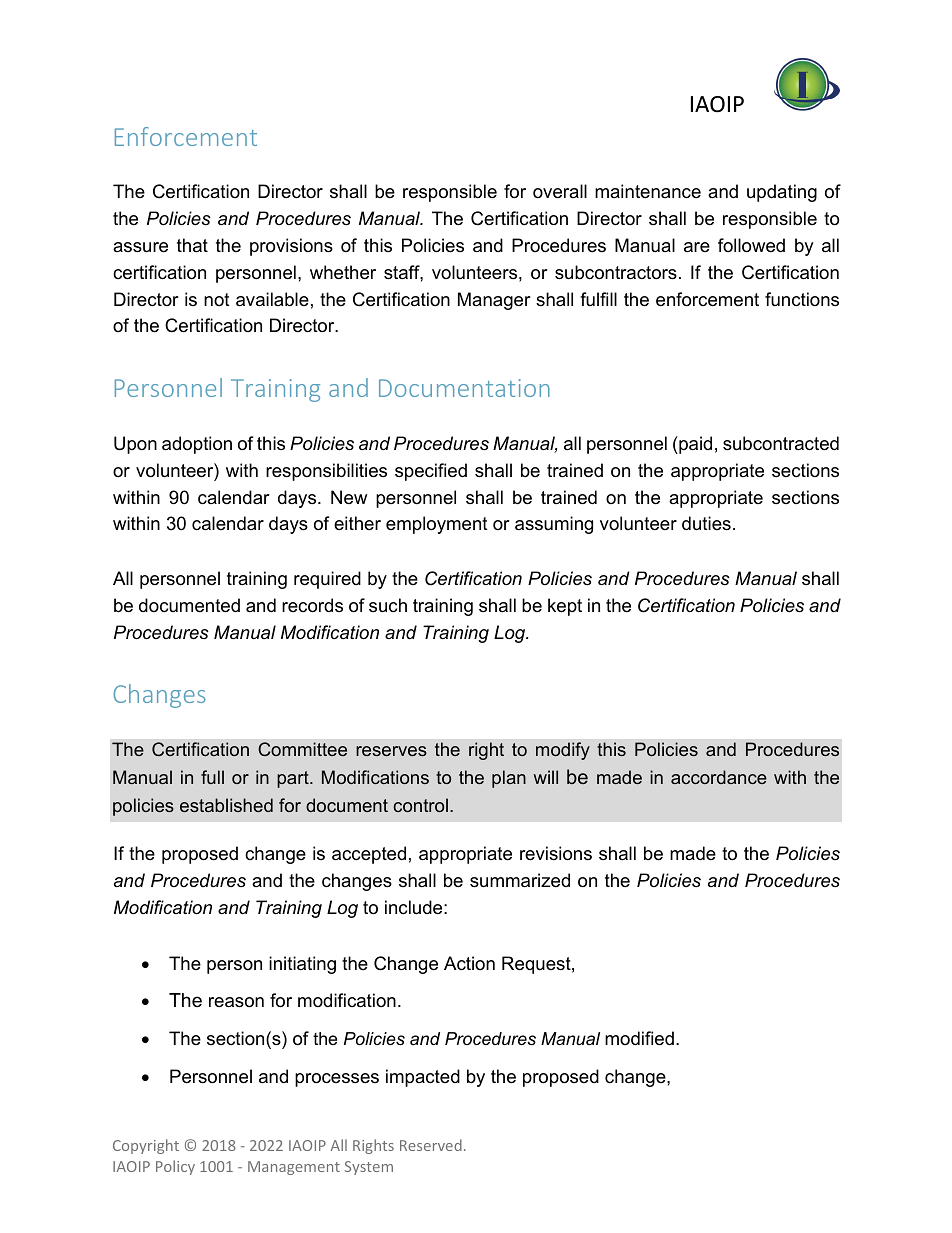 This screenshot has height=1233, width=952. What do you see at coordinates (560, 191) in the screenshot?
I see `overall` at bounding box center [560, 191].
